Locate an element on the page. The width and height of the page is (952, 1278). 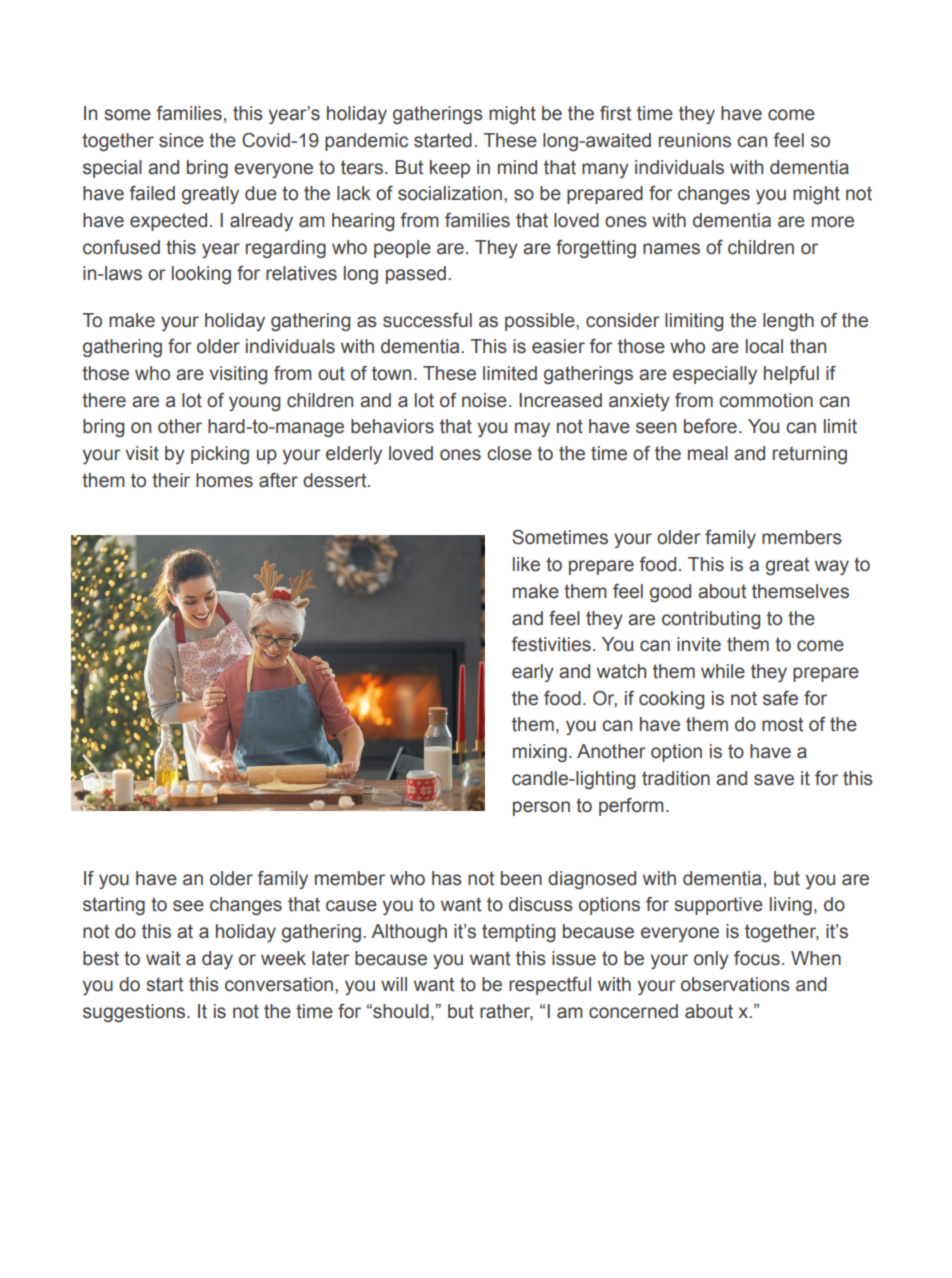
like is located at coordinates (526, 564).
